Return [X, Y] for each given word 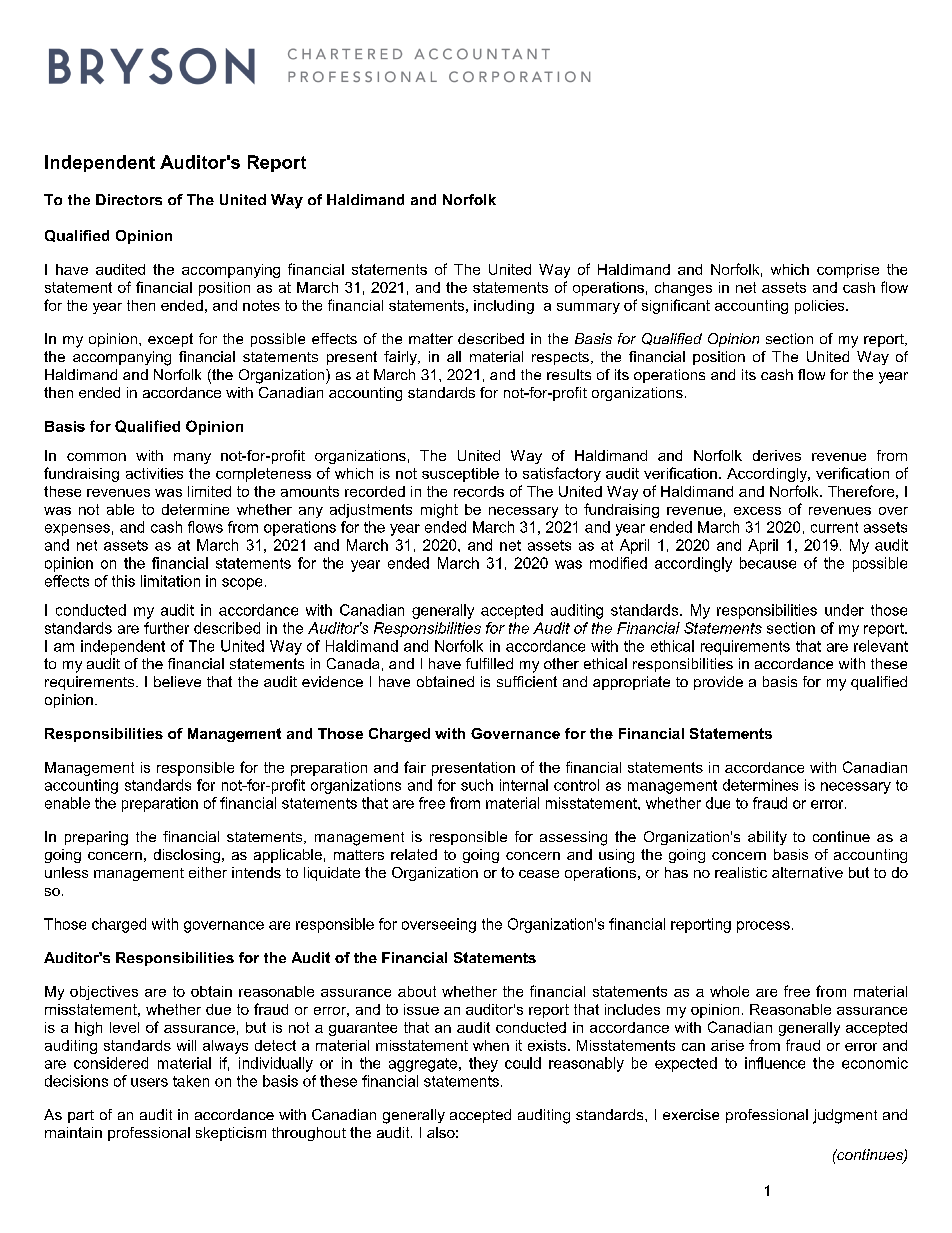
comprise [848, 271]
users [149, 1082]
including [504, 307]
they [483, 1064]
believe [177, 681]
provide [718, 683]
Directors [129, 199]
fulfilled [489, 663]
